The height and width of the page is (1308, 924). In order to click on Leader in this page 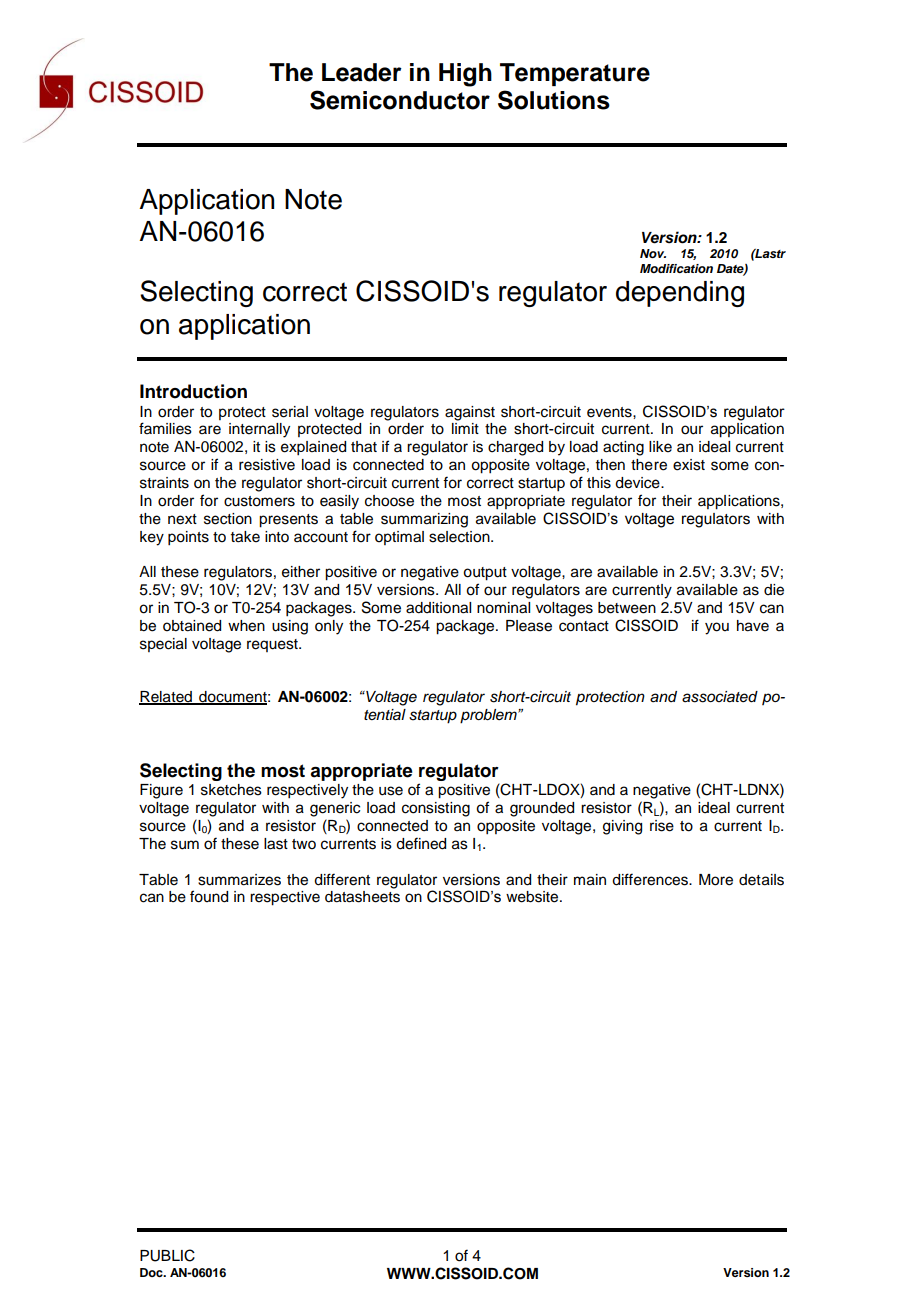, I will do `click(362, 72)`.
